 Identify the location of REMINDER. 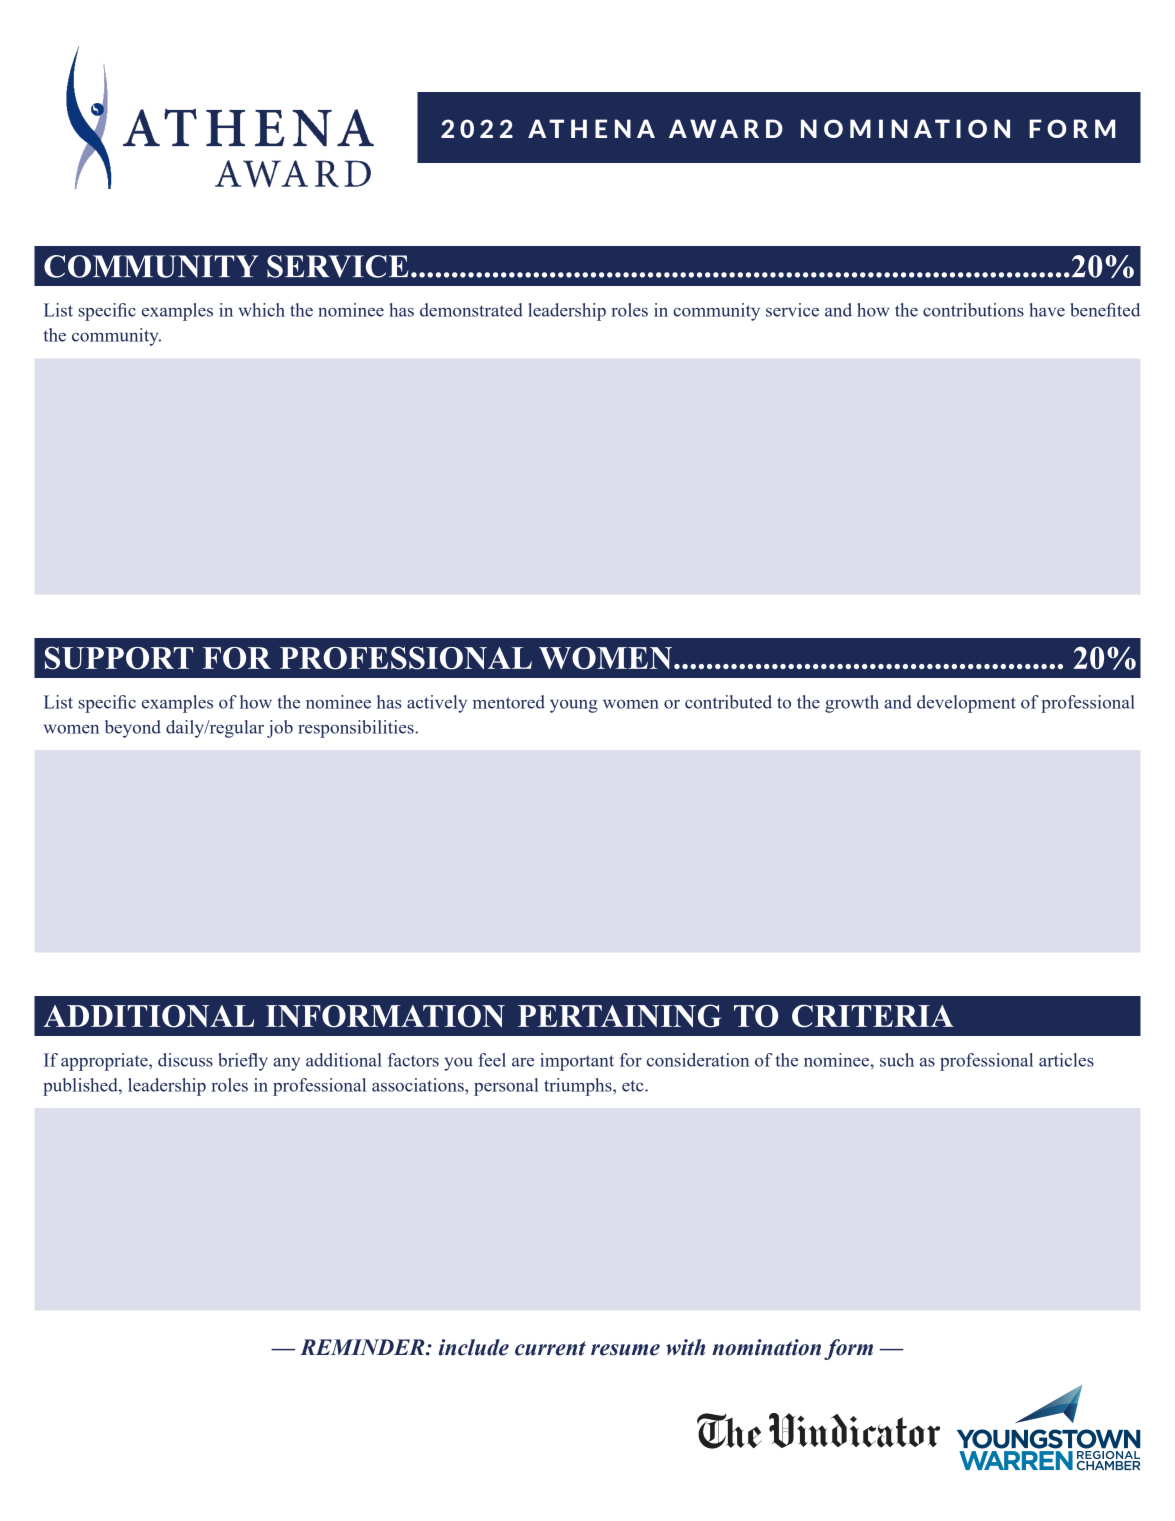
(363, 1347).
